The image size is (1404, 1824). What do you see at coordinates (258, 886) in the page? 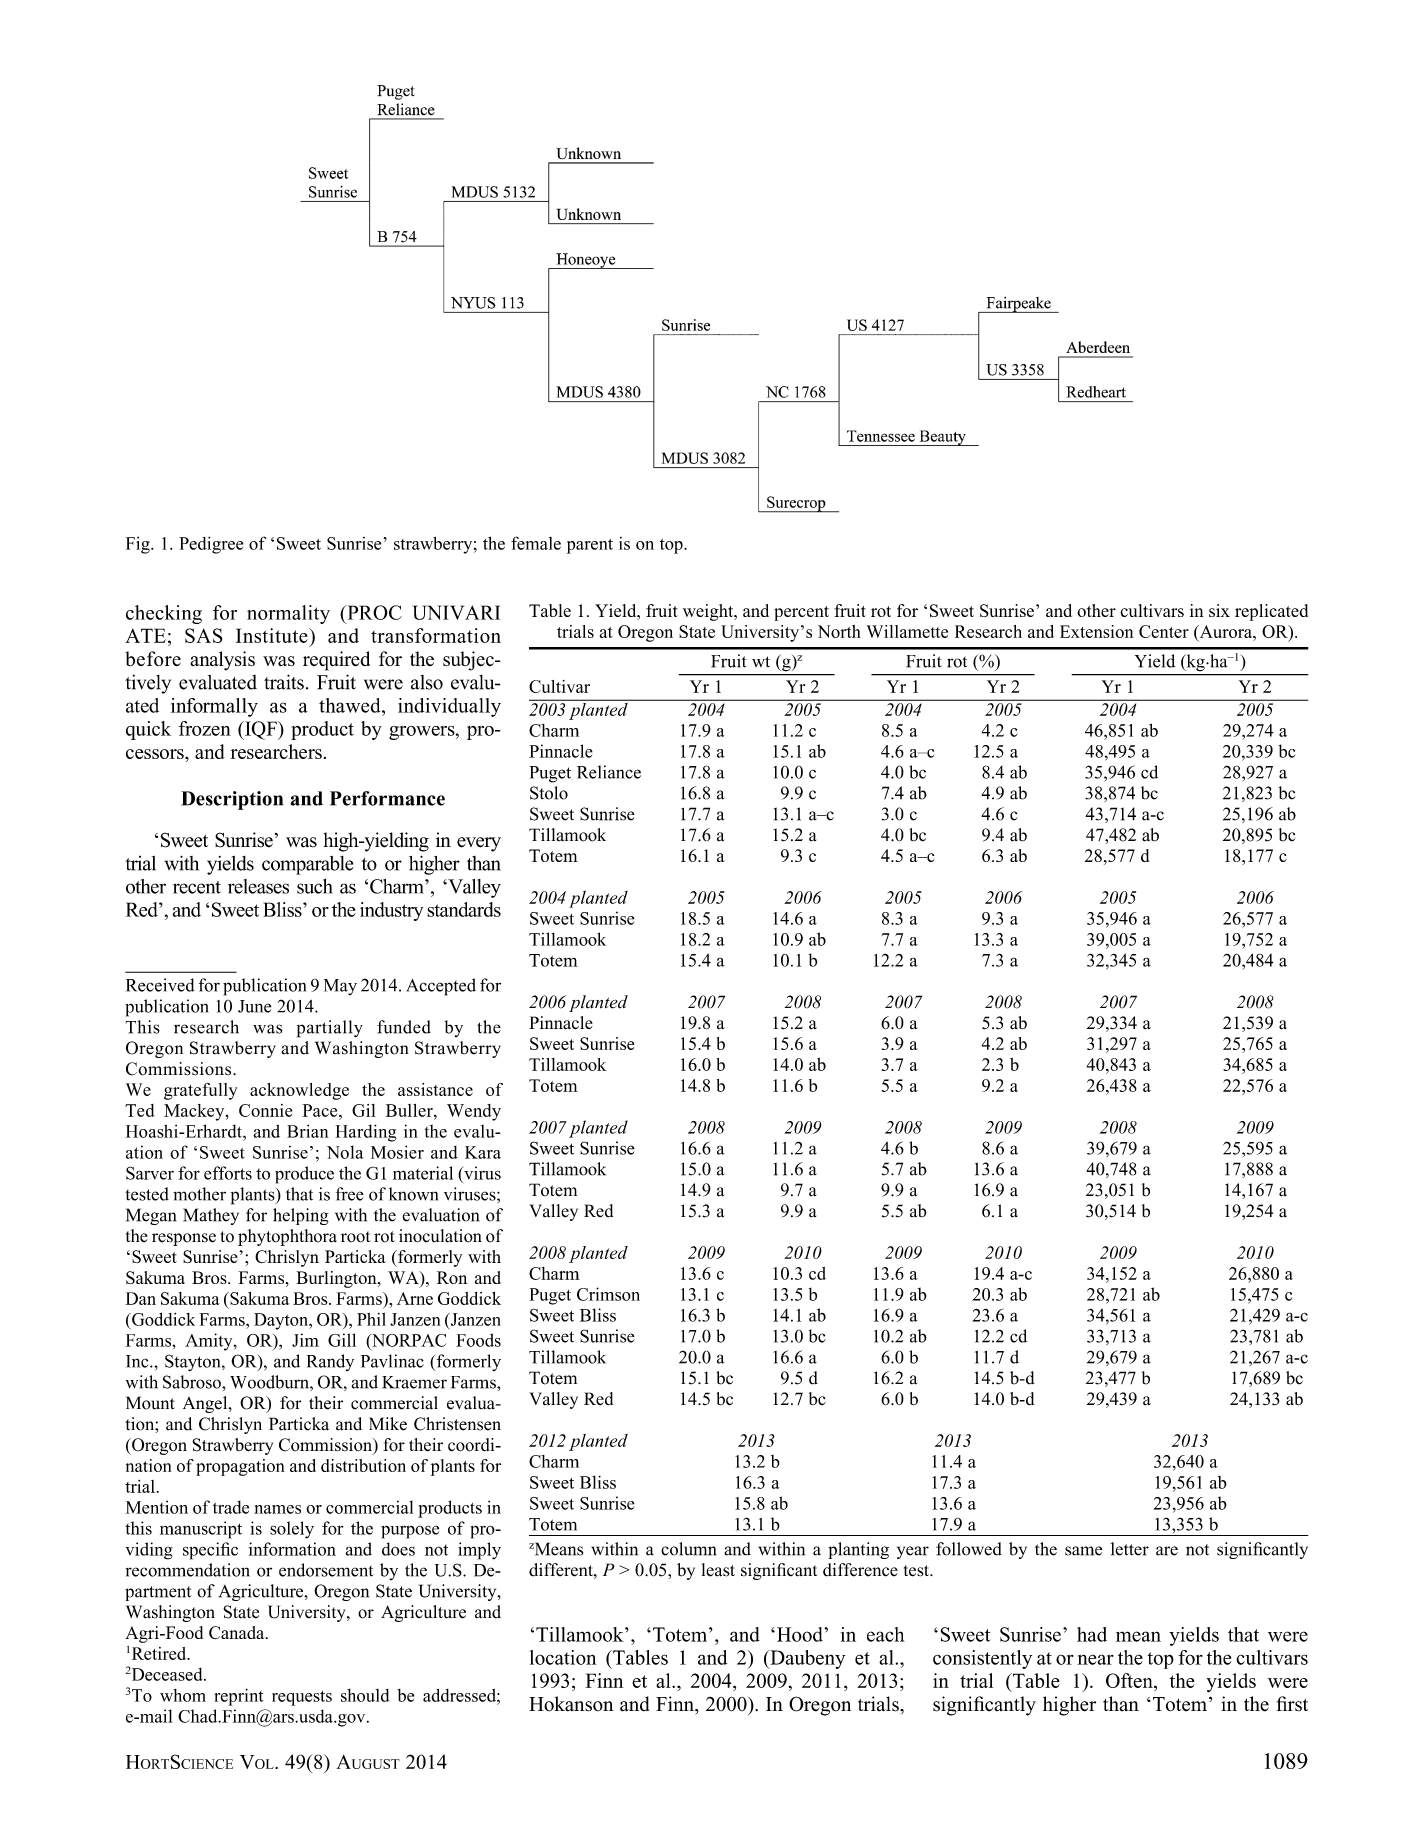
I see `releases` at bounding box center [258, 886].
